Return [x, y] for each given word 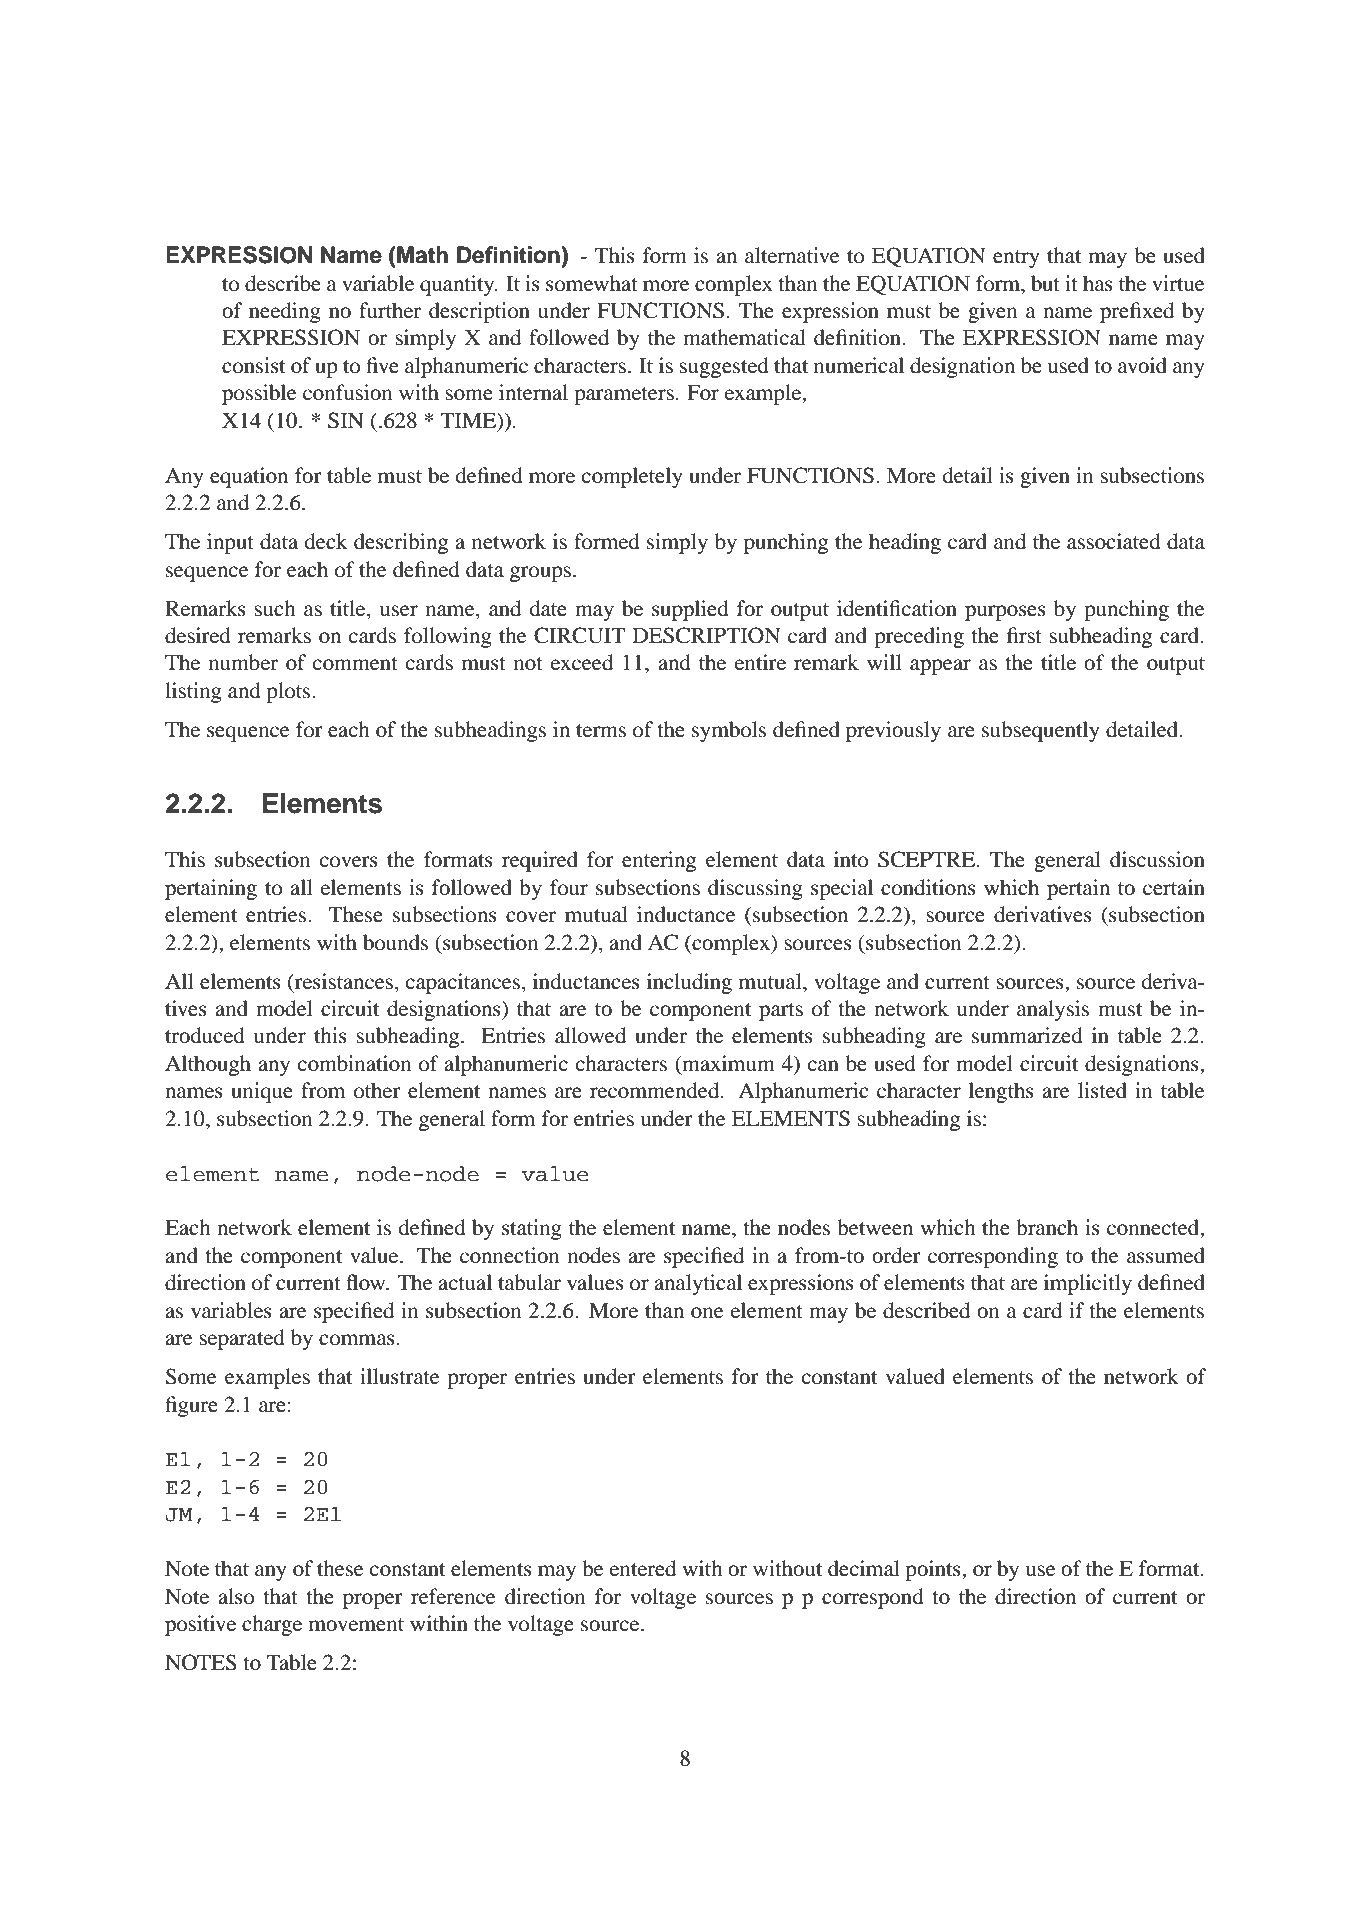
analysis [1053, 1010]
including [689, 983]
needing [285, 312]
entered [642, 1568]
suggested [724, 367]
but [1045, 283]
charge [272, 1625]
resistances [343, 981]
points [934, 1570]
